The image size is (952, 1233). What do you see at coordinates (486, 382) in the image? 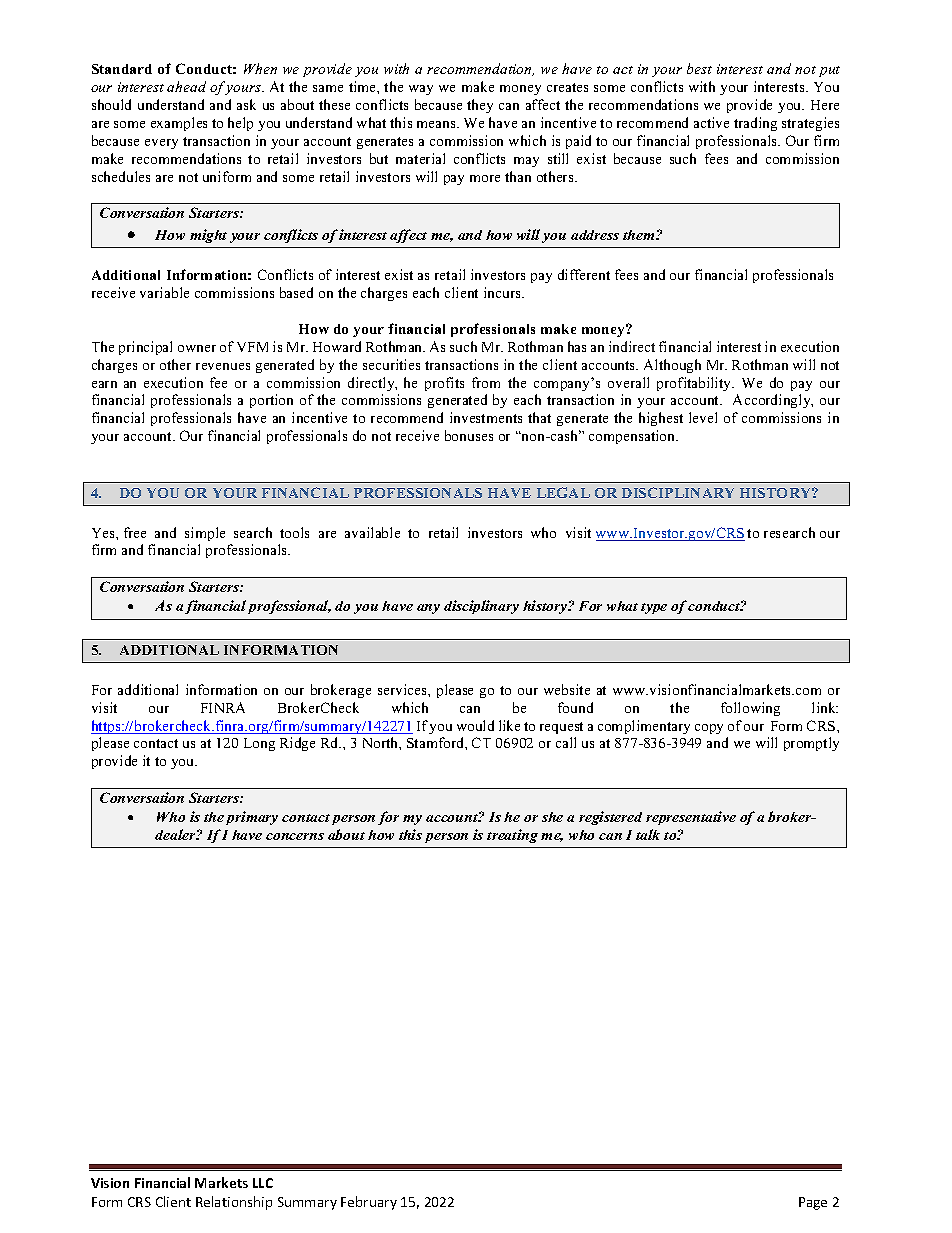
I see `from` at bounding box center [486, 382].
